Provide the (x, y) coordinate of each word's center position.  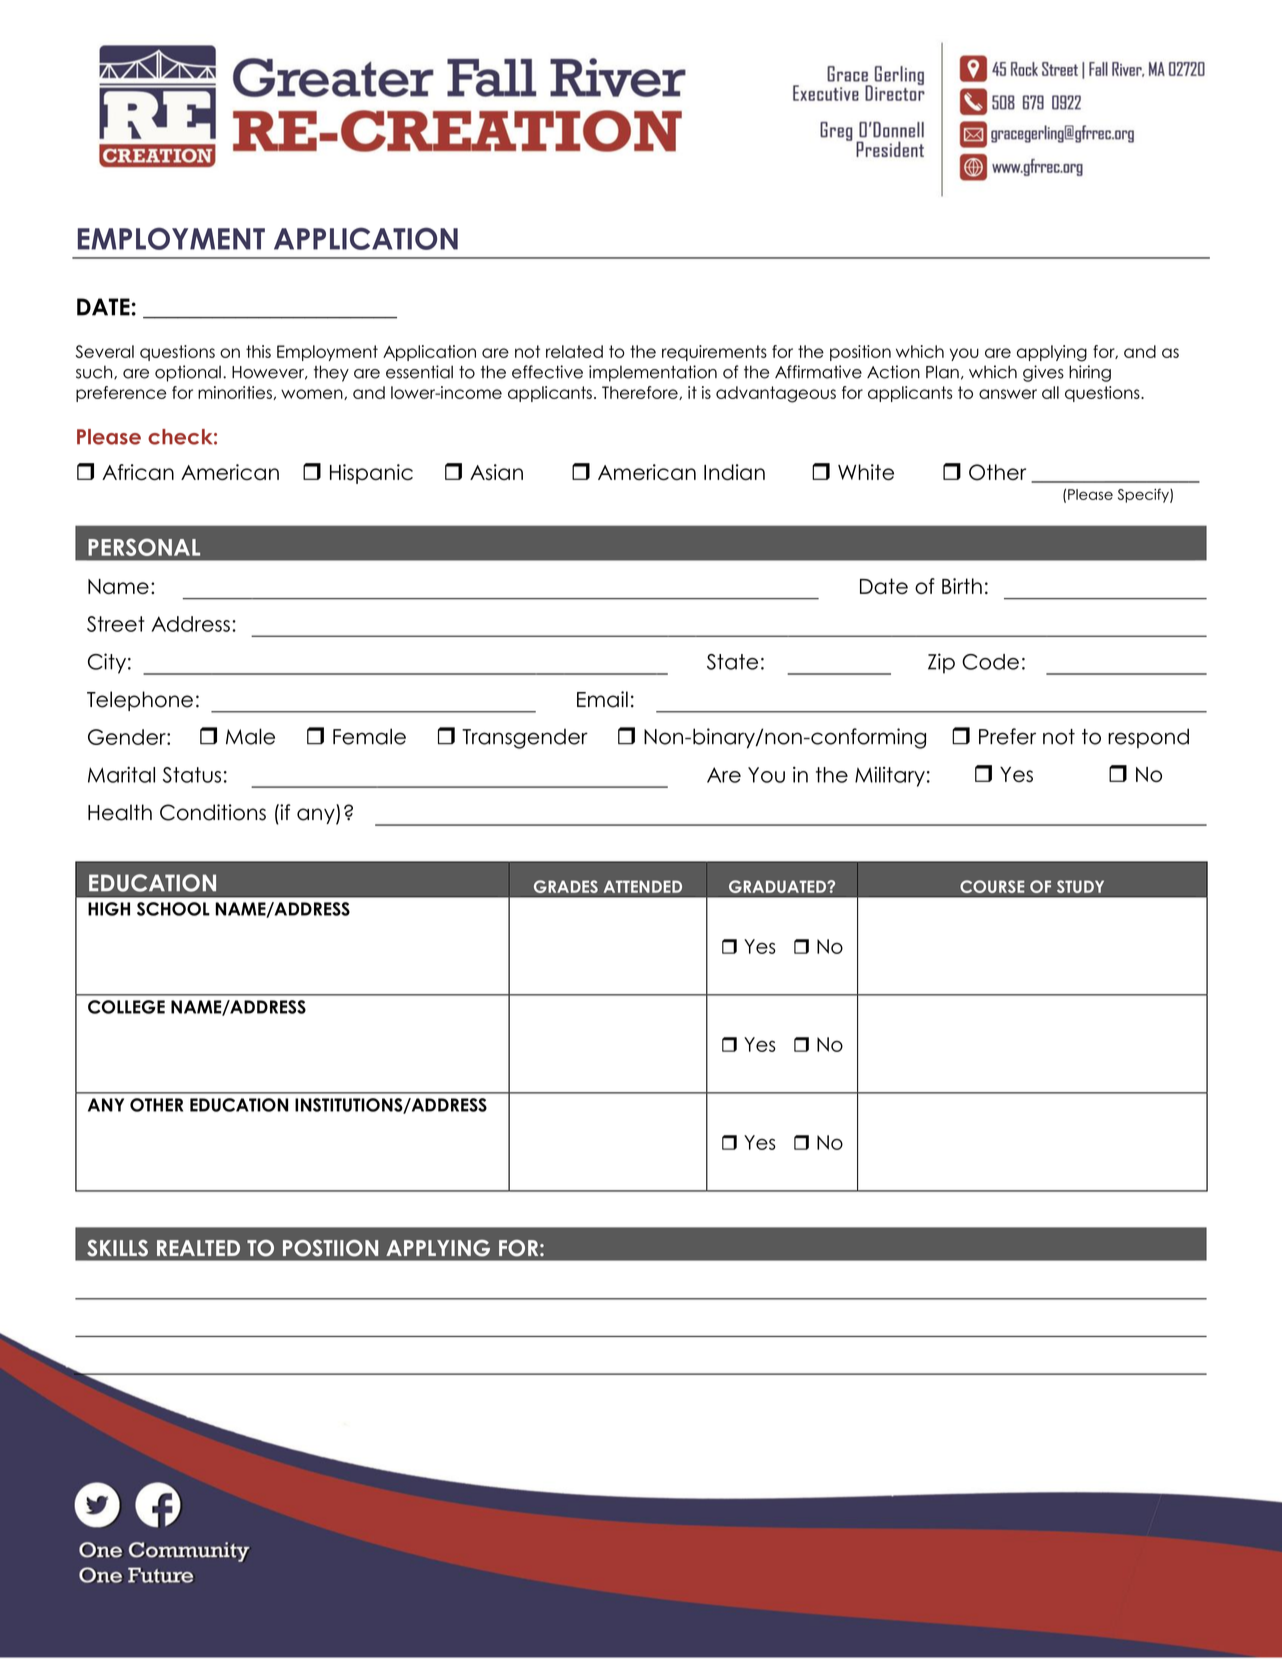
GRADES (566, 886)
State (732, 662)
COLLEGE (126, 1007)
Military (890, 776)
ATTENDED (643, 886)
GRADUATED (778, 886)
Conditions (213, 812)
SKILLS (117, 1248)
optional (188, 373)
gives (1043, 373)
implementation (653, 373)
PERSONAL (144, 547)
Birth (962, 586)
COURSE (992, 886)
